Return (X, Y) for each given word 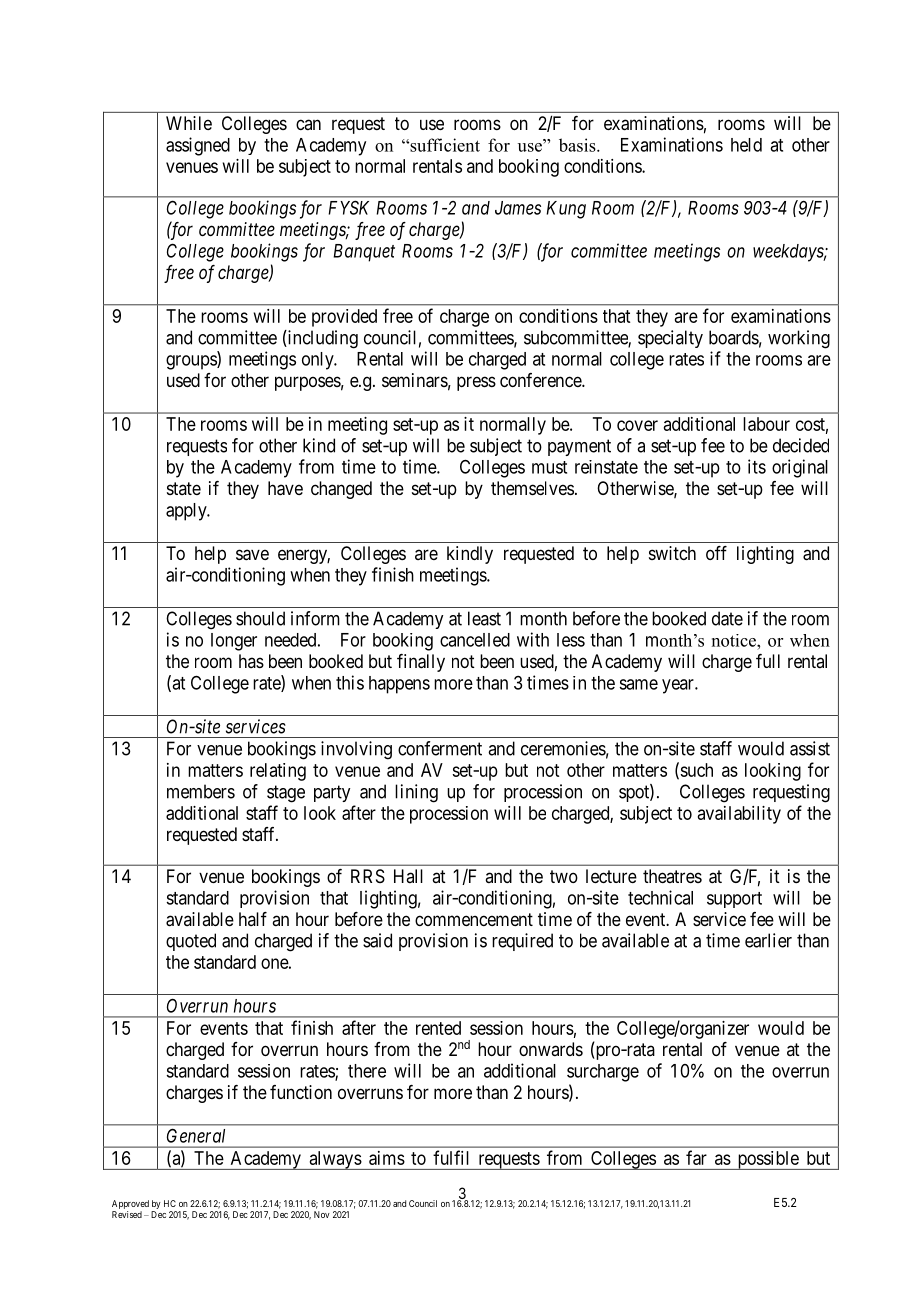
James (518, 208)
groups (192, 362)
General (196, 1136)
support (734, 900)
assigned (198, 146)
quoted (191, 942)
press (476, 383)
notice (735, 640)
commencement (474, 919)
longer (234, 642)
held (746, 145)
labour (766, 424)
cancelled (475, 640)
